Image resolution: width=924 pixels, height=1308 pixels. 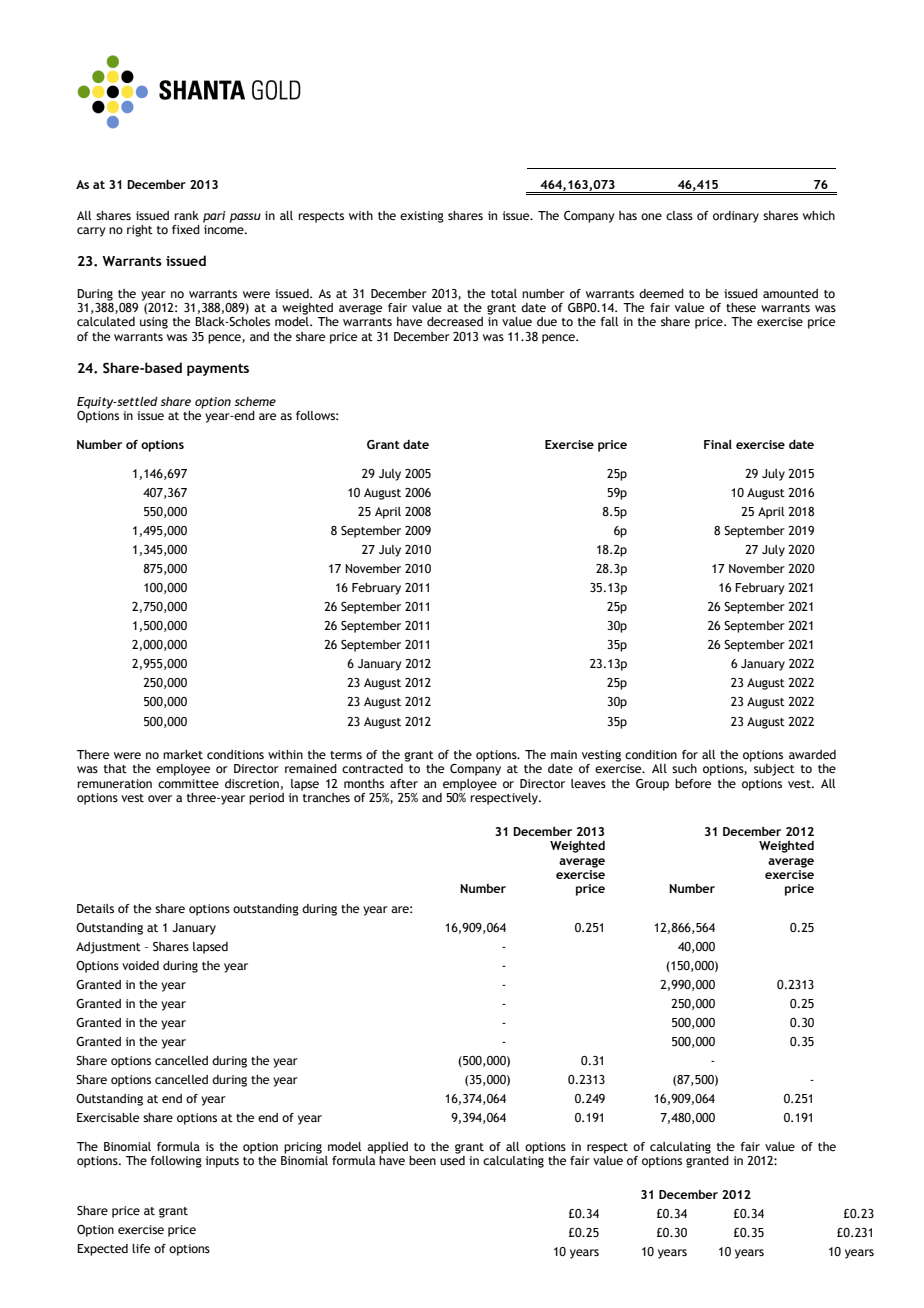 What do you see at coordinates (422, 217) in the page?
I see `existing` at bounding box center [422, 217].
